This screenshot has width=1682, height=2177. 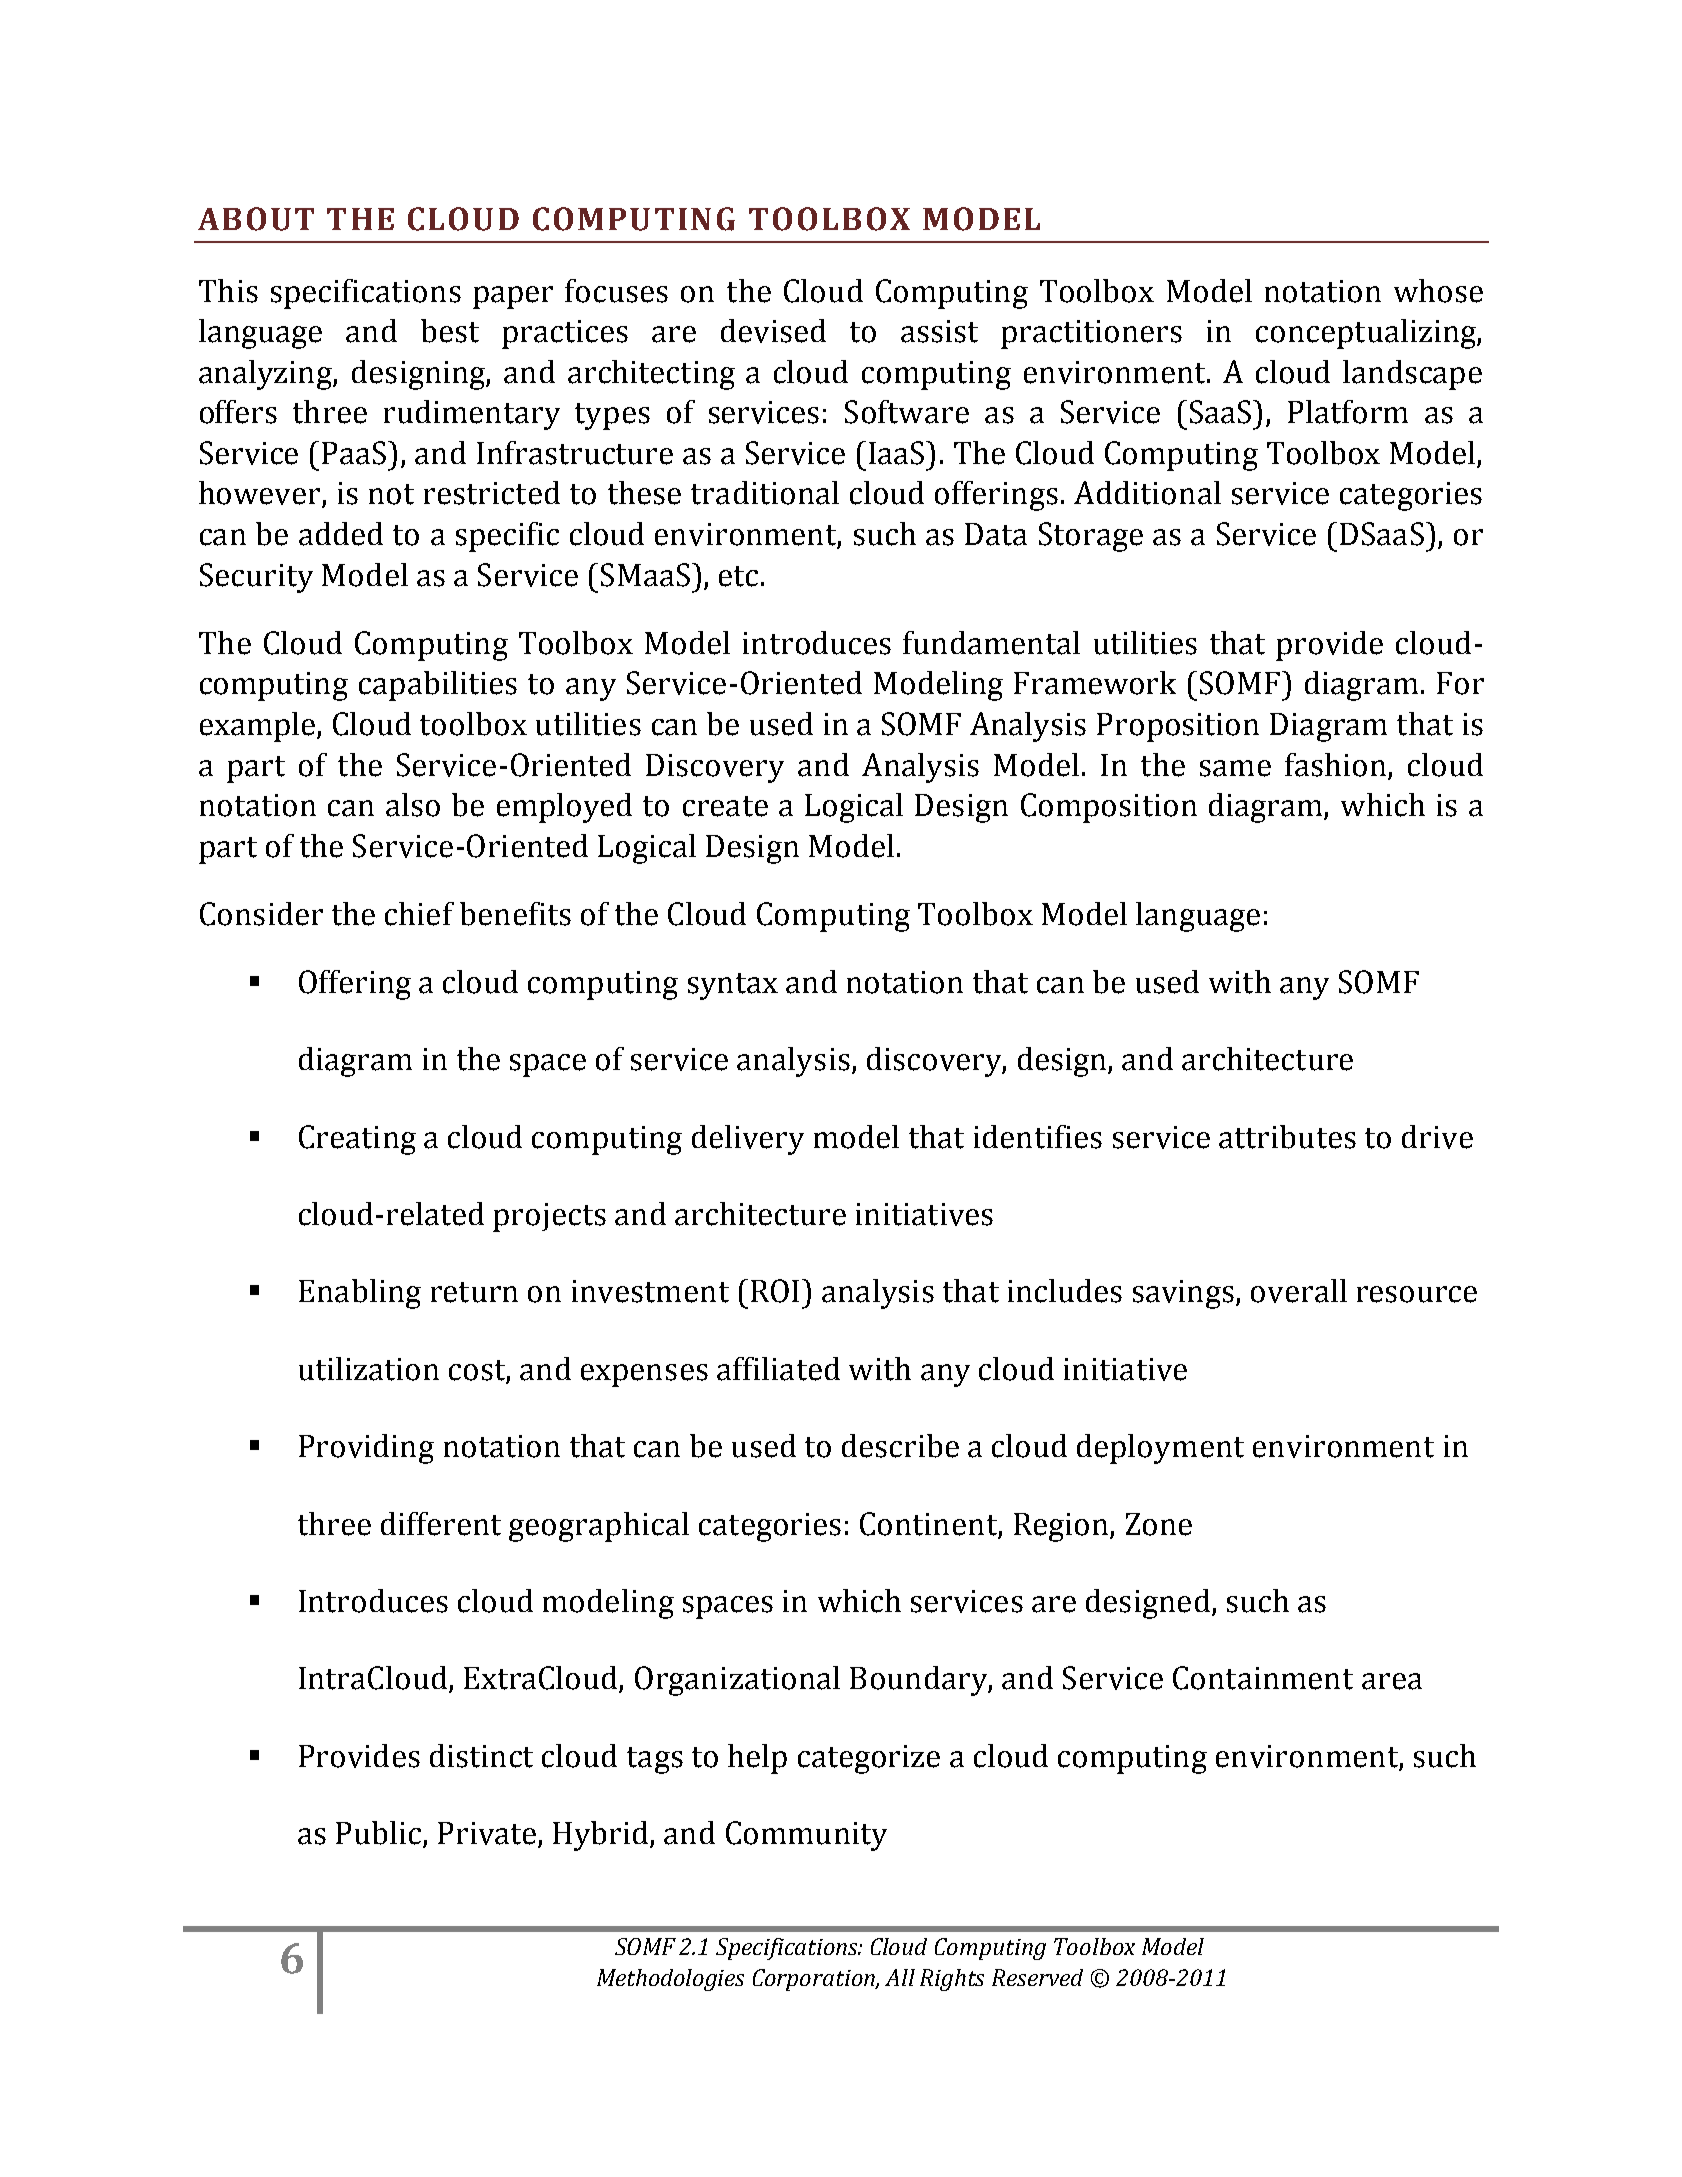 What do you see at coordinates (725, 806) in the screenshot?
I see `create` at bounding box center [725, 806].
